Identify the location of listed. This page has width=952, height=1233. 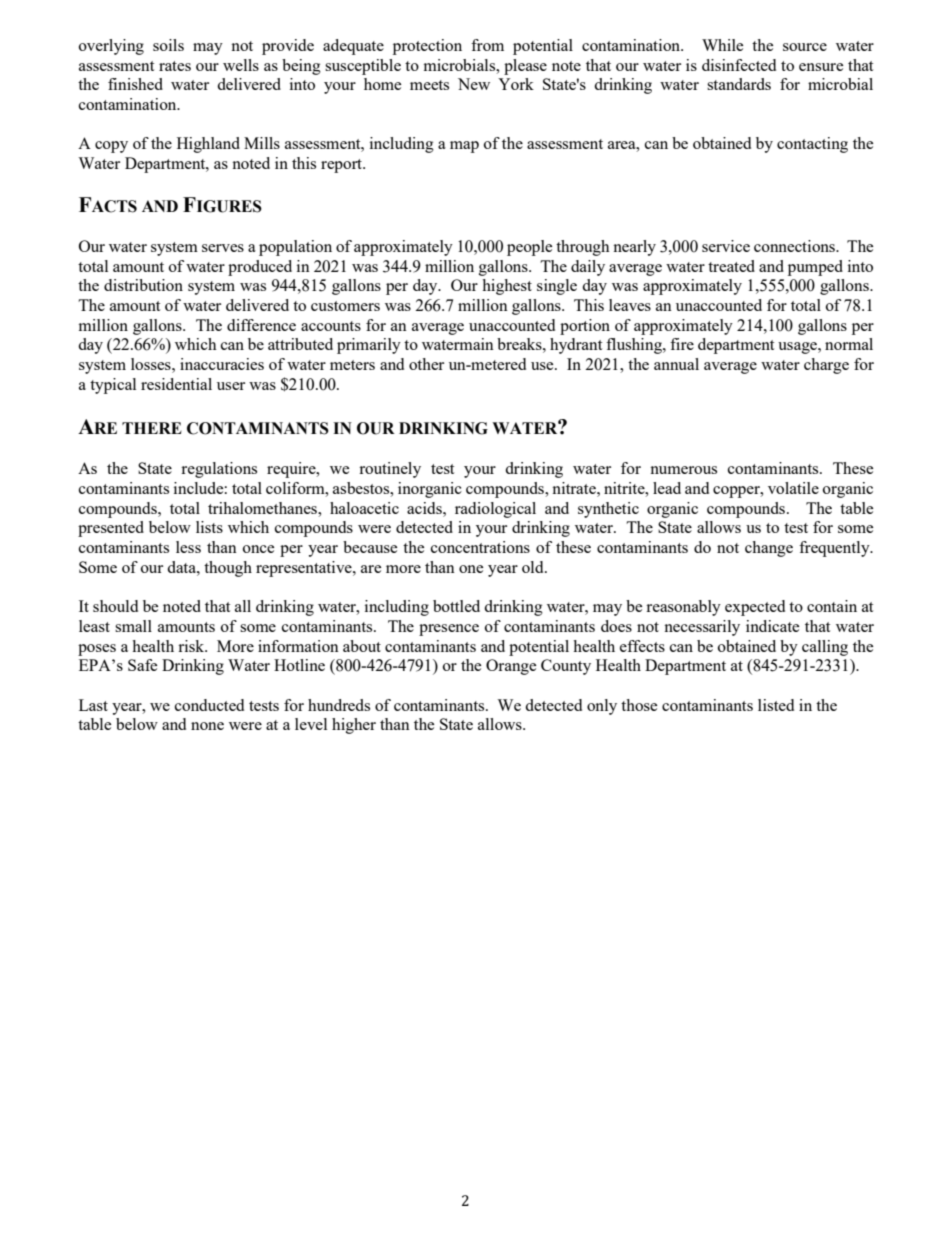
(776, 705).
